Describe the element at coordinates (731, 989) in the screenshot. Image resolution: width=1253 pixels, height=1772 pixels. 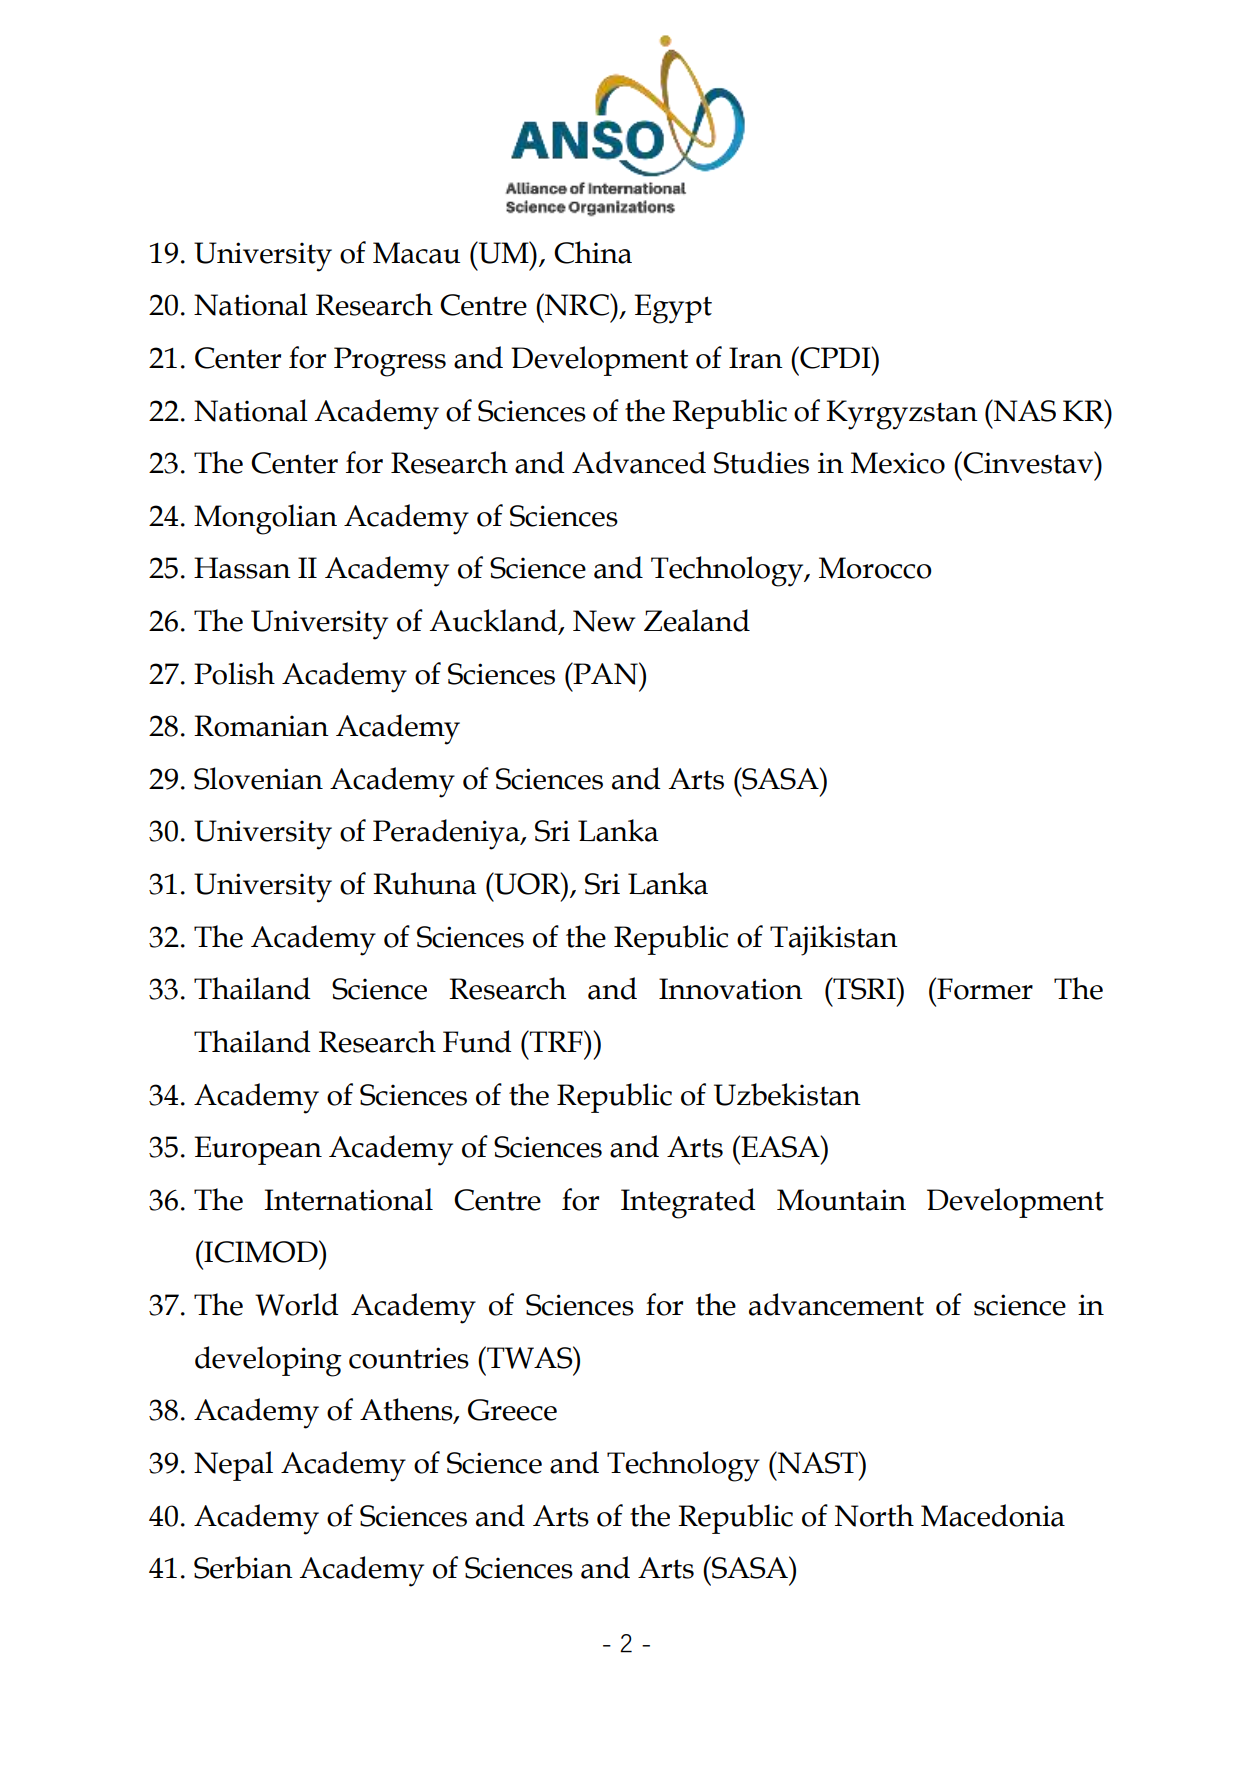
I see `Innovation` at that location.
